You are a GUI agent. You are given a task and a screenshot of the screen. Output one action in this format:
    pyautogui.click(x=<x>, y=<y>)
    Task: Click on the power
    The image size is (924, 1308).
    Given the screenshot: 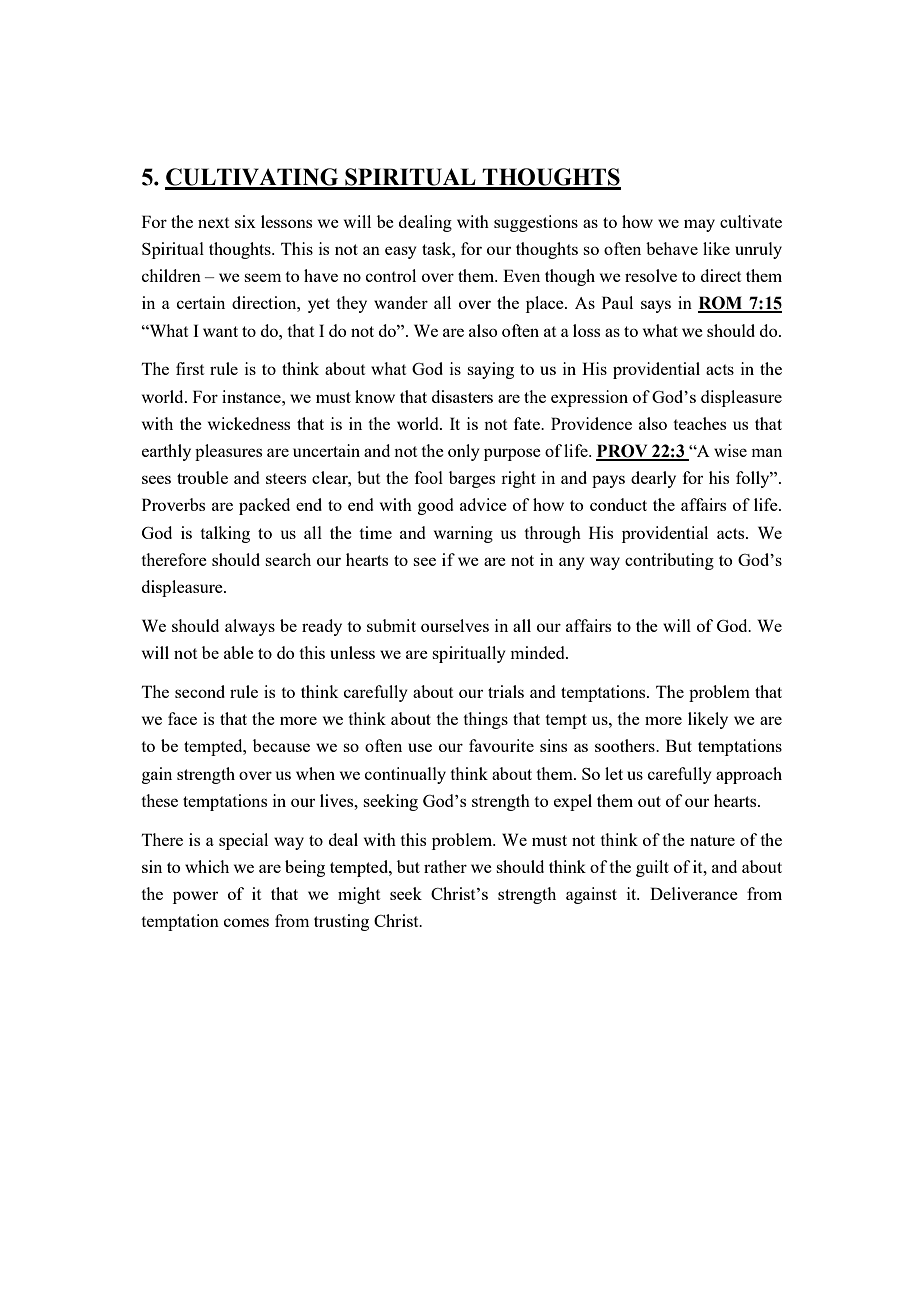 What is the action you would take?
    pyautogui.click(x=195, y=897)
